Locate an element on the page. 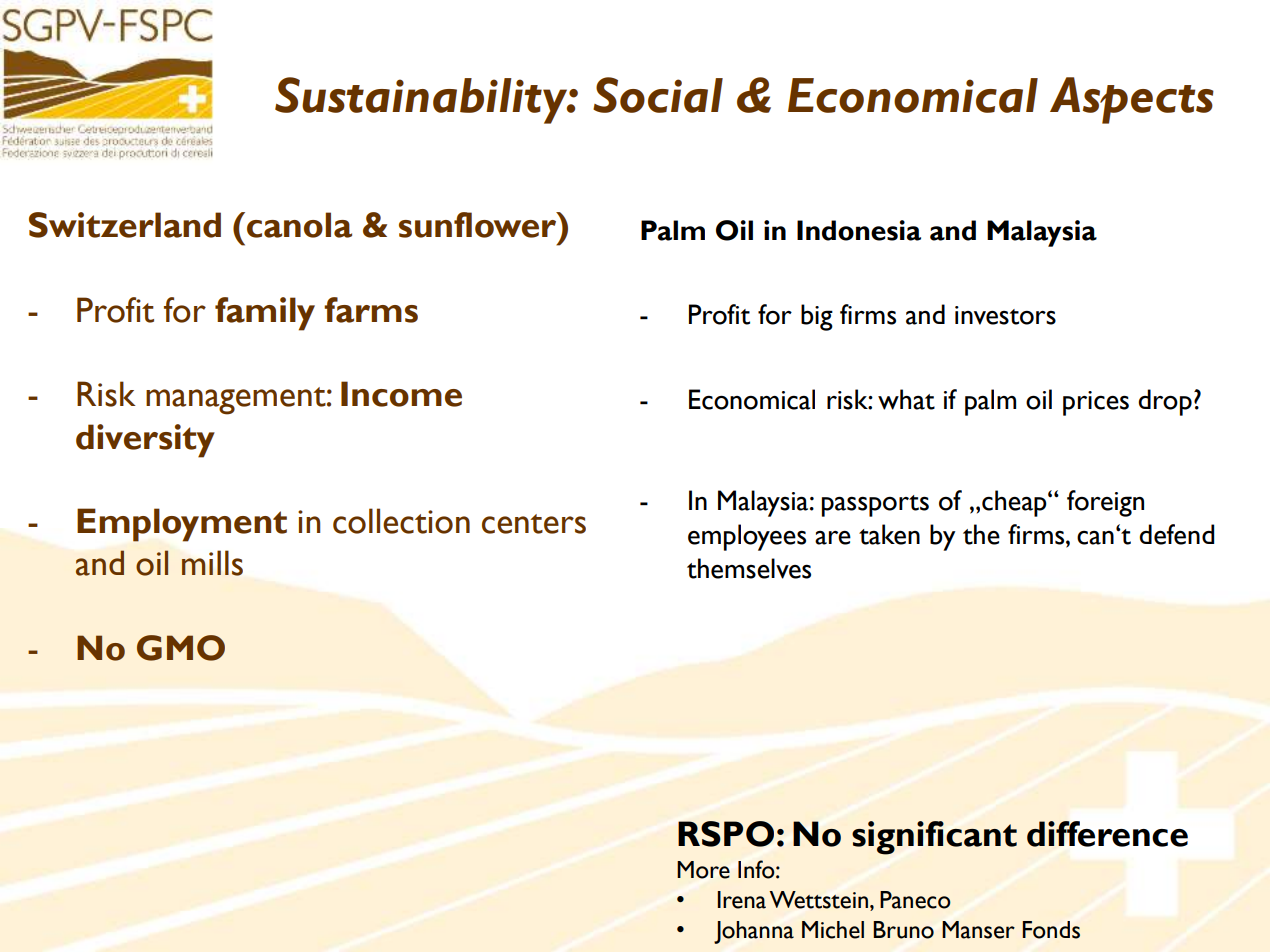 The width and height of the document is (1270, 952). Income is located at coordinates (401, 394).
